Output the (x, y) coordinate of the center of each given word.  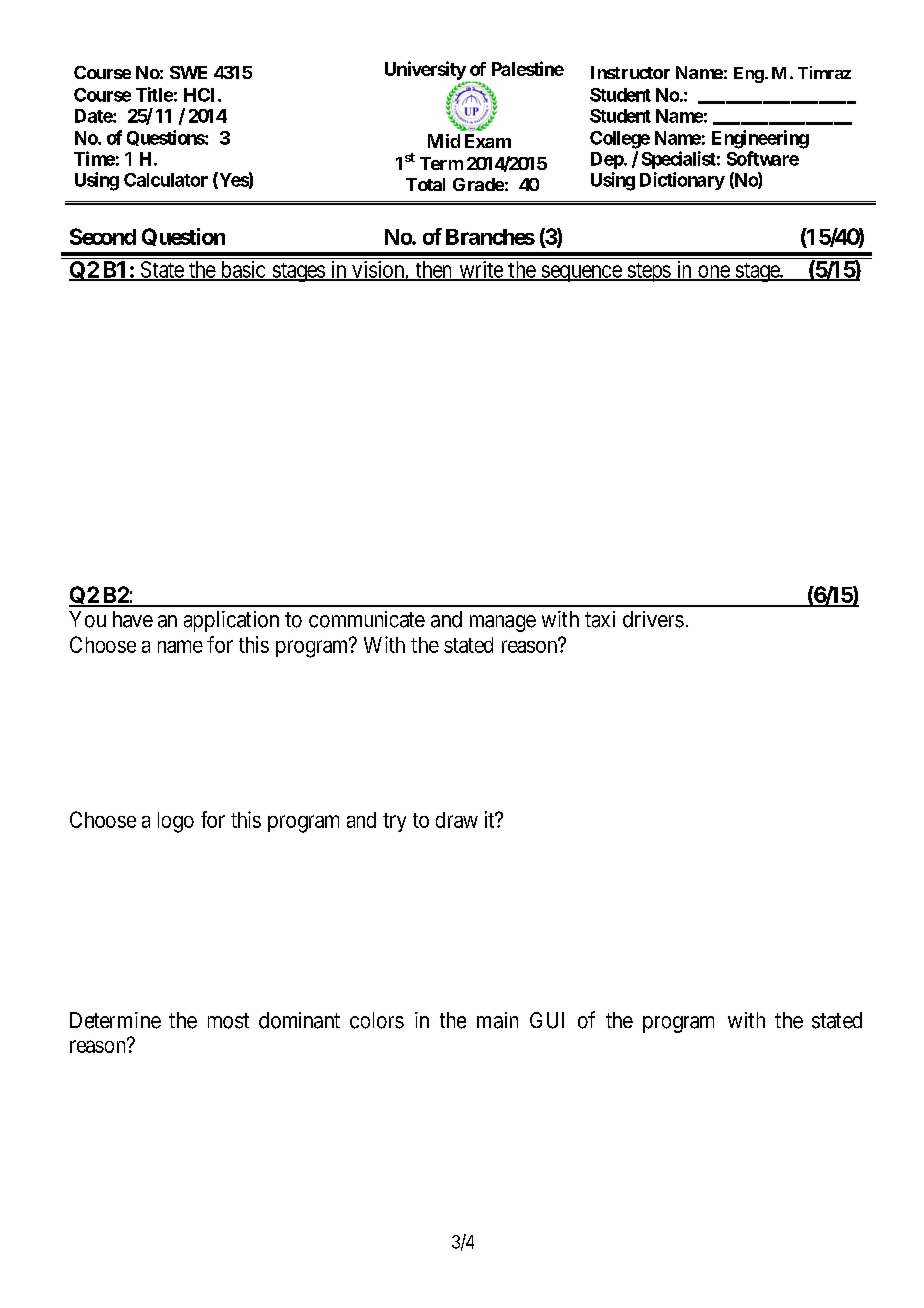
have (133, 619)
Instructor (630, 72)
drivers (653, 619)
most (228, 1021)
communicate (367, 619)
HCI (201, 95)
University (426, 71)
